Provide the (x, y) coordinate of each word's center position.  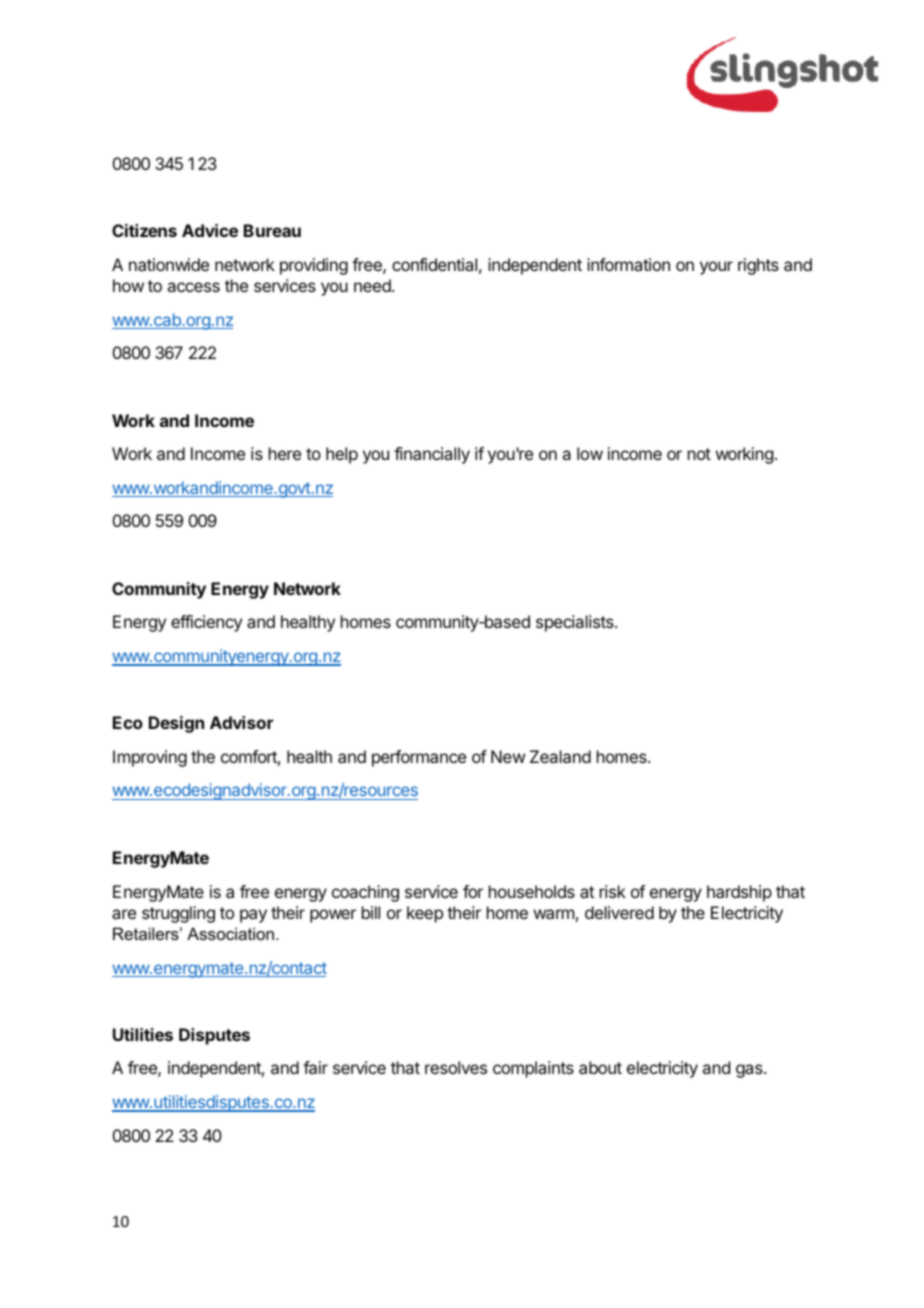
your (716, 268)
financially (432, 455)
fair (315, 1067)
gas (750, 1071)
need (373, 285)
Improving (150, 758)
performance (419, 758)
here (285, 453)
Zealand (560, 756)
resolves (456, 1067)
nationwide (169, 264)
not (699, 454)
